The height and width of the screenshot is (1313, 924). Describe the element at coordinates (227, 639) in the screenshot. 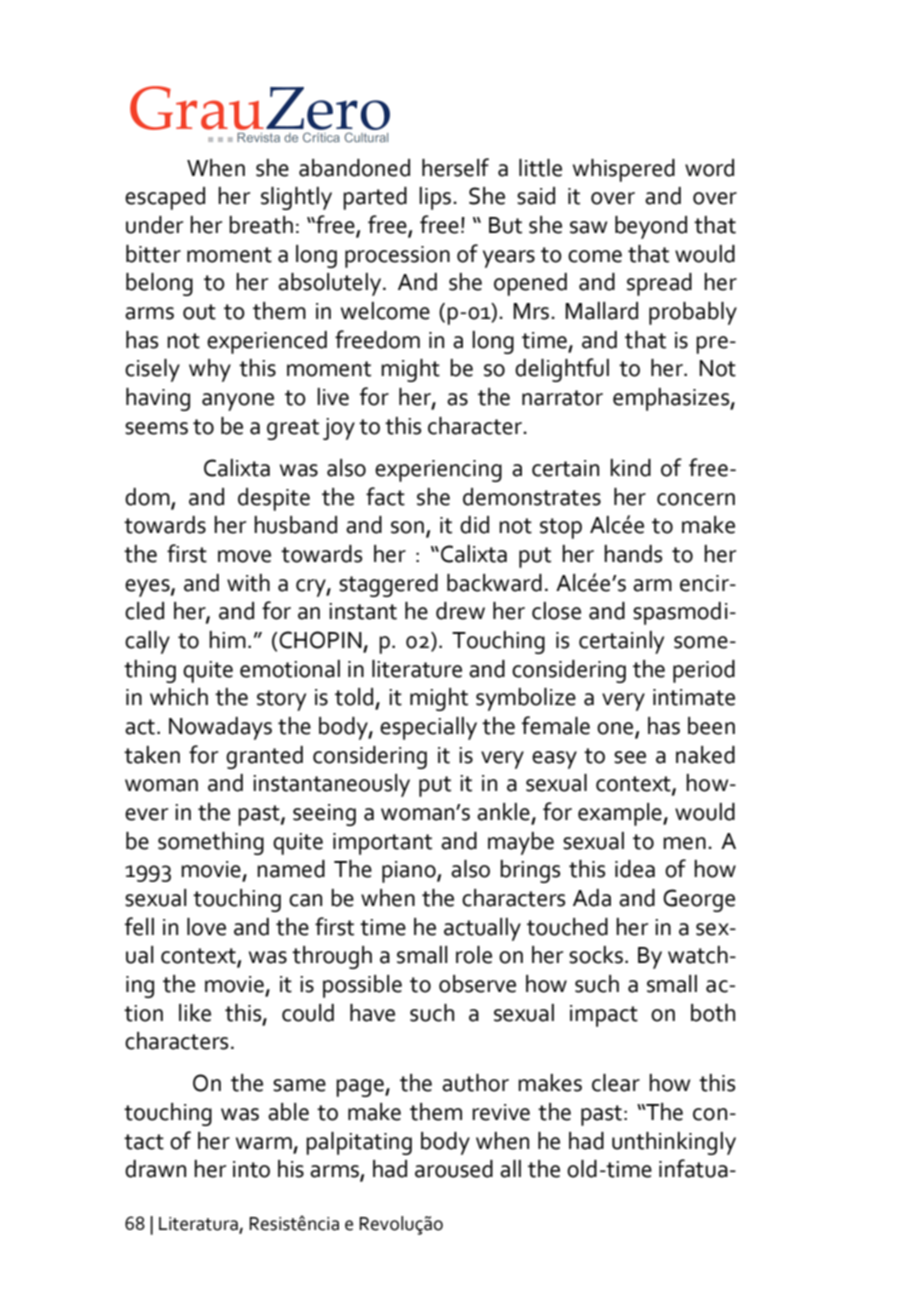

I see `him` at that location.
